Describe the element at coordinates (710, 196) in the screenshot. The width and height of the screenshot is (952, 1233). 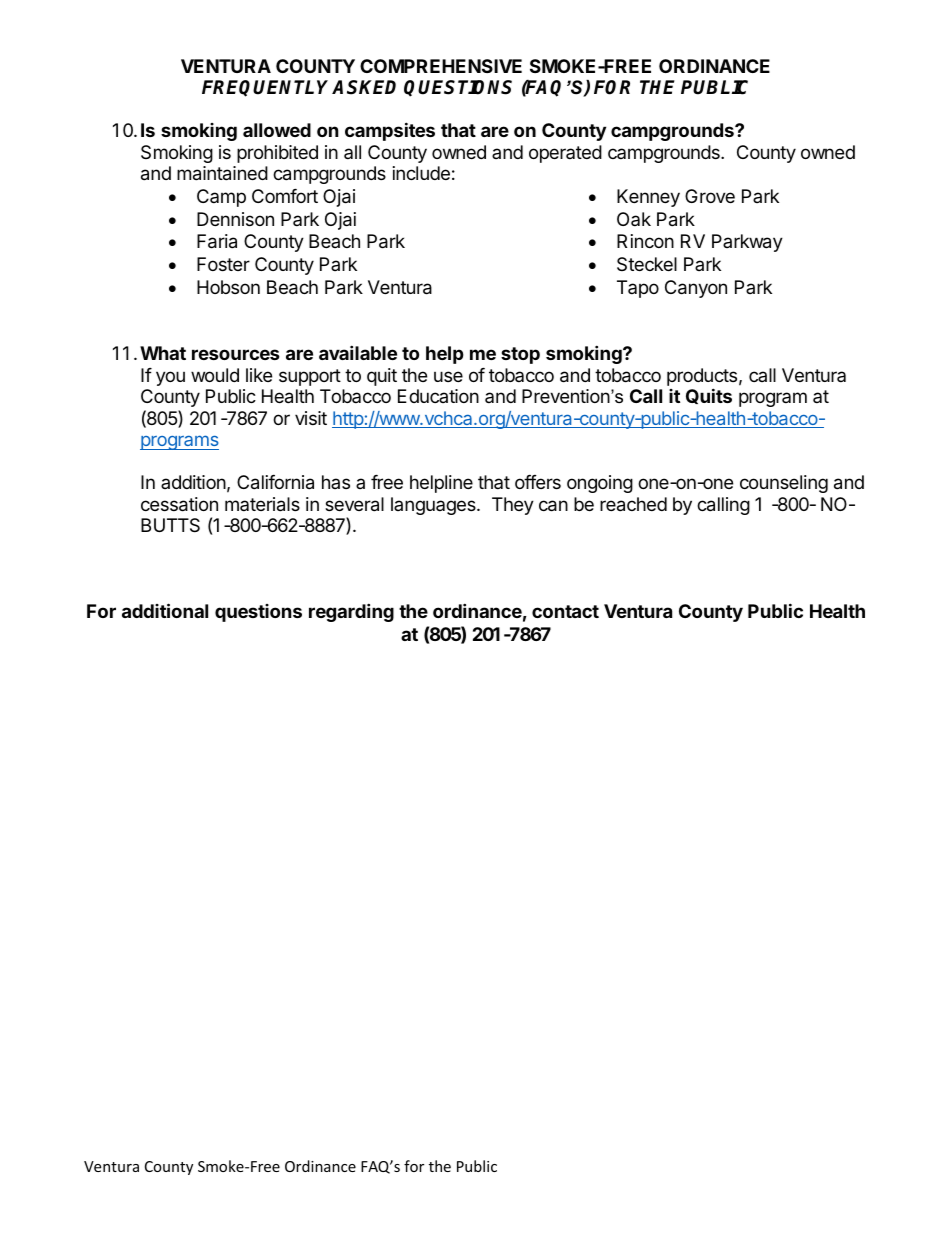
I see `Grove` at that location.
